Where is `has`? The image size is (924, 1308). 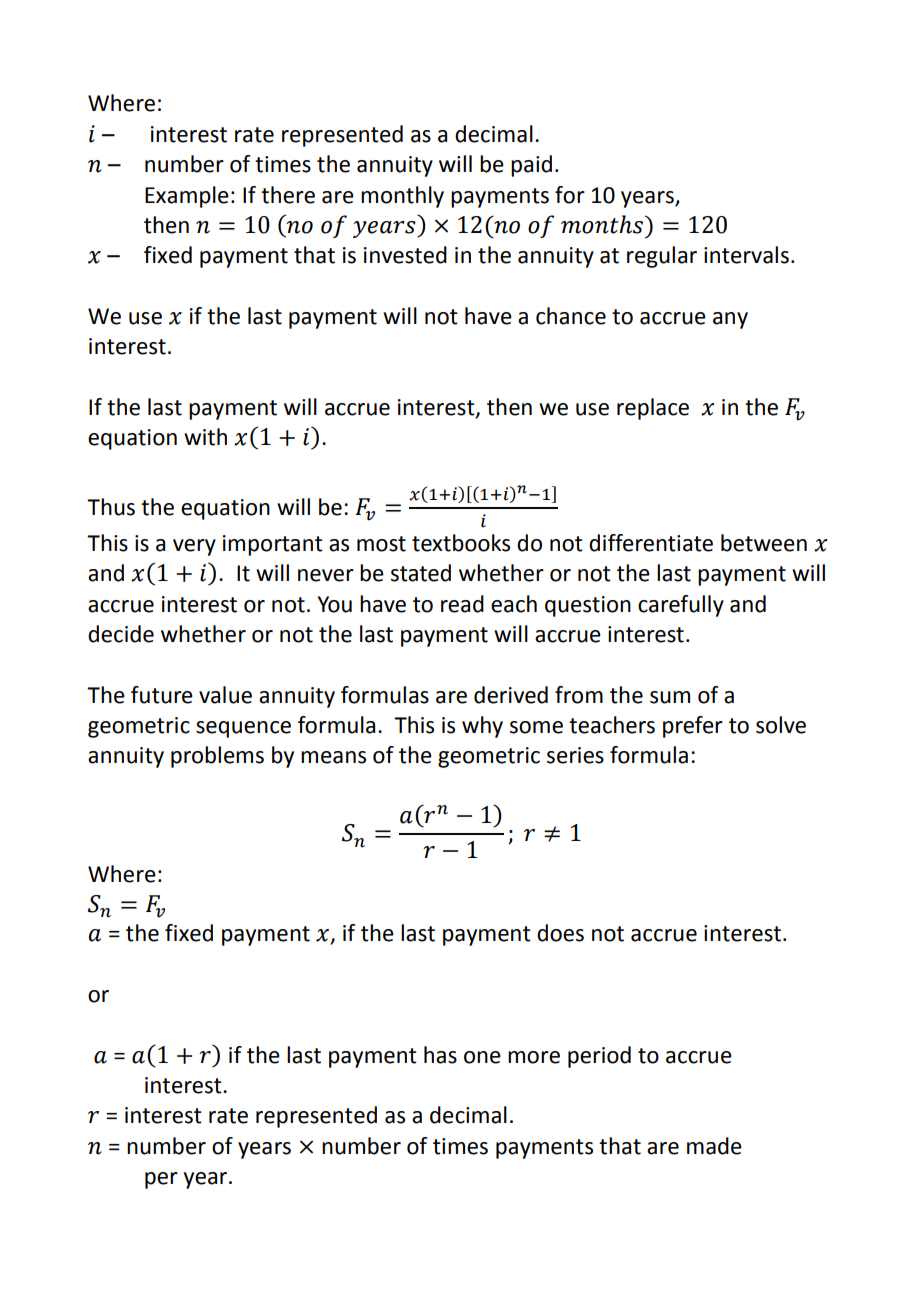 has is located at coordinates (440, 1055).
